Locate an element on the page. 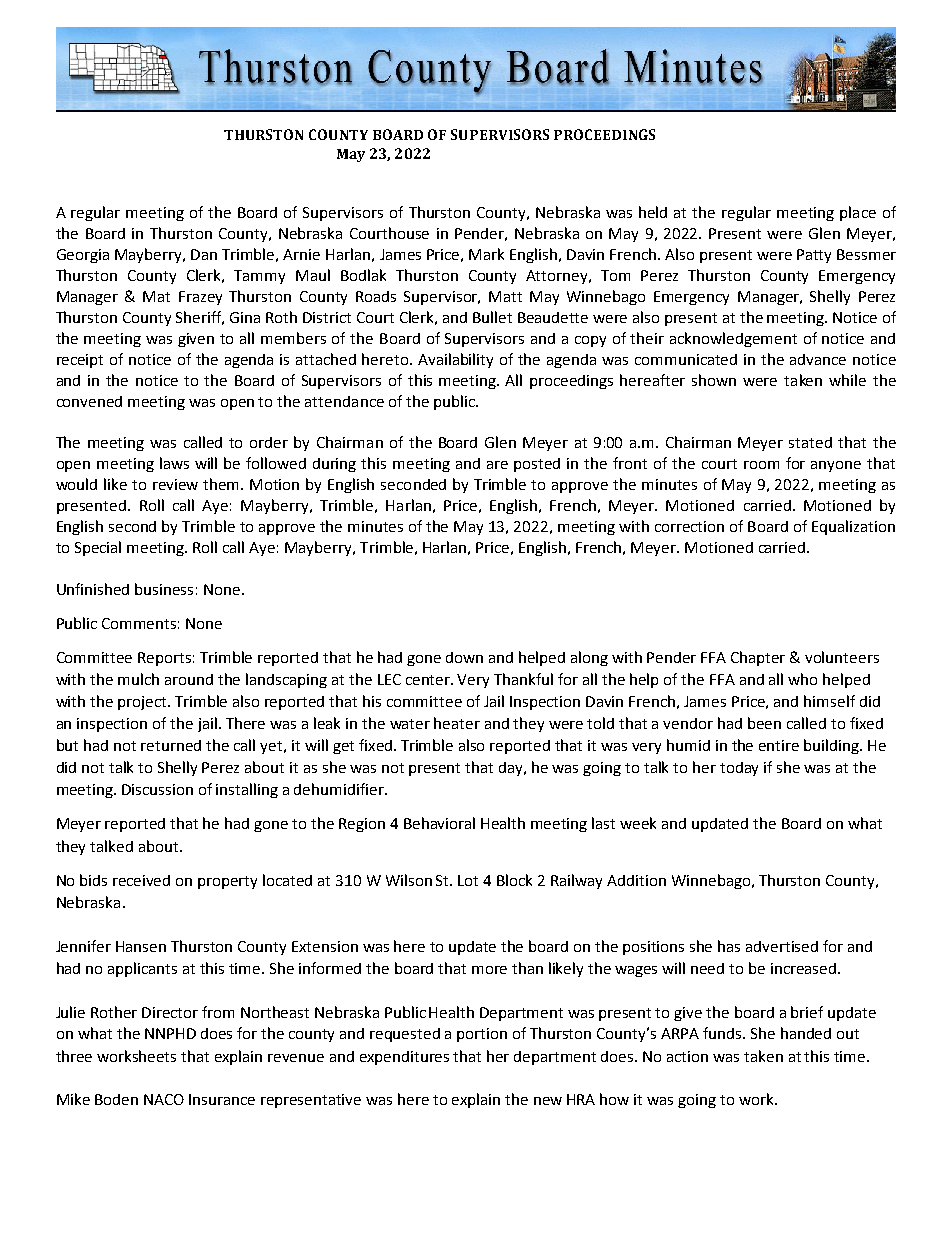 Image resolution: width=952 pixels, height=1233 pixels. Boden is located at coordinates (116, 1099).
